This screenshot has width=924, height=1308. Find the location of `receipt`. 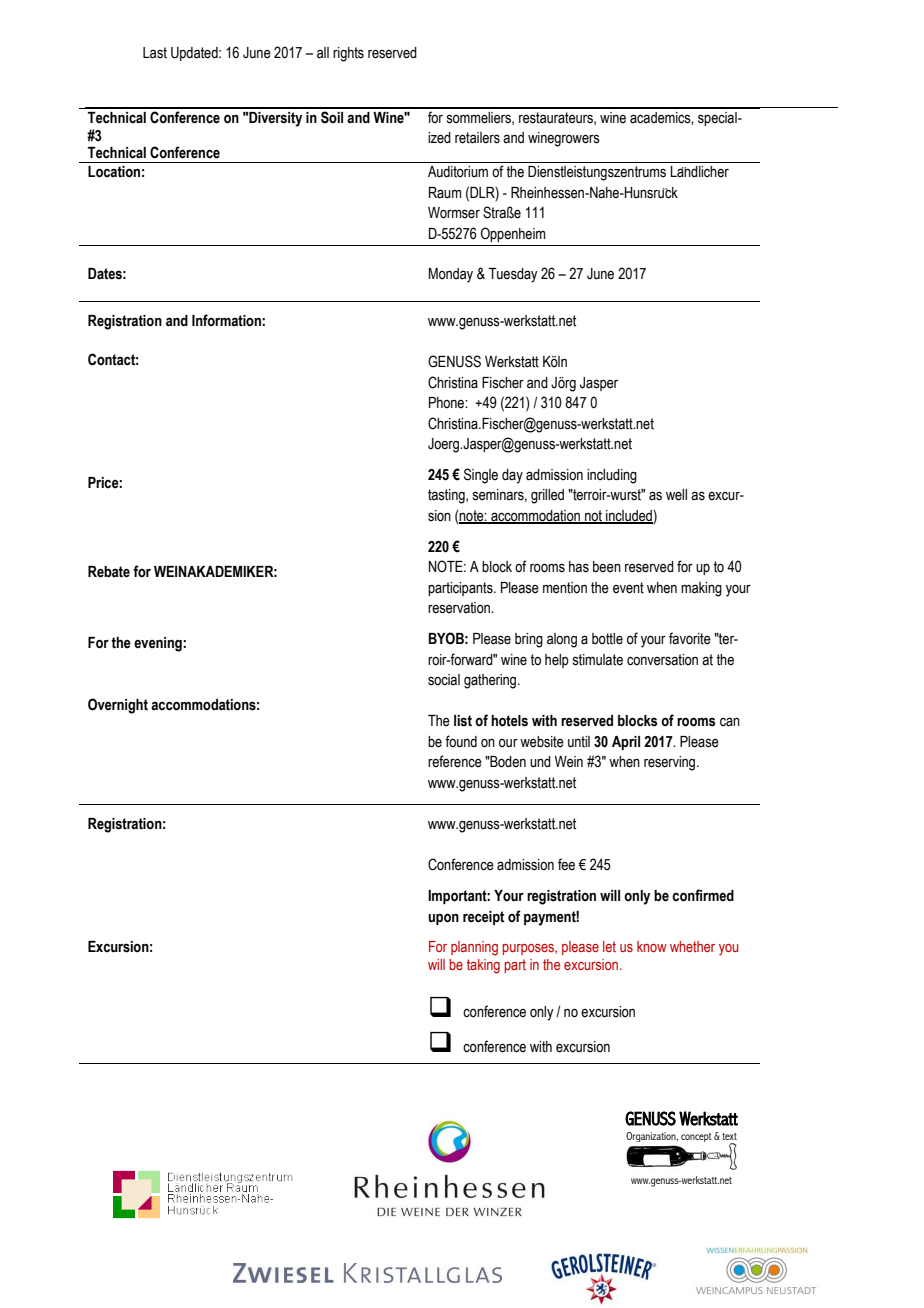

receipt is located at coordinates (483, 918).
